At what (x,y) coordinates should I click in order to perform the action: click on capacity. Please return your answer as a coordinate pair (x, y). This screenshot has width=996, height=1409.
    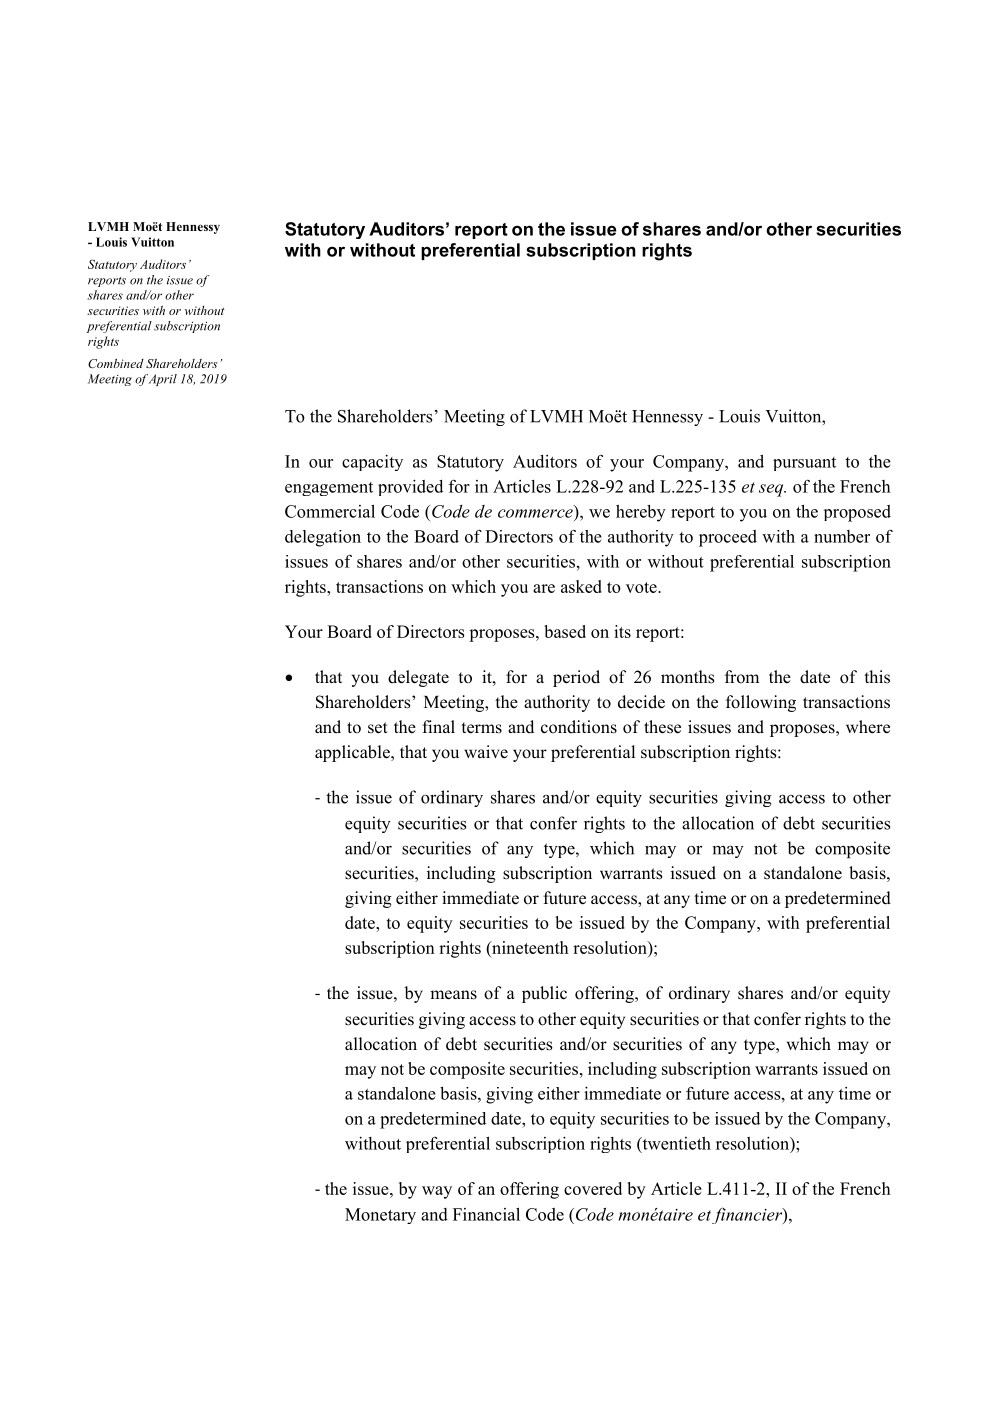
    Looking at the image, I should click on (372, 463).
